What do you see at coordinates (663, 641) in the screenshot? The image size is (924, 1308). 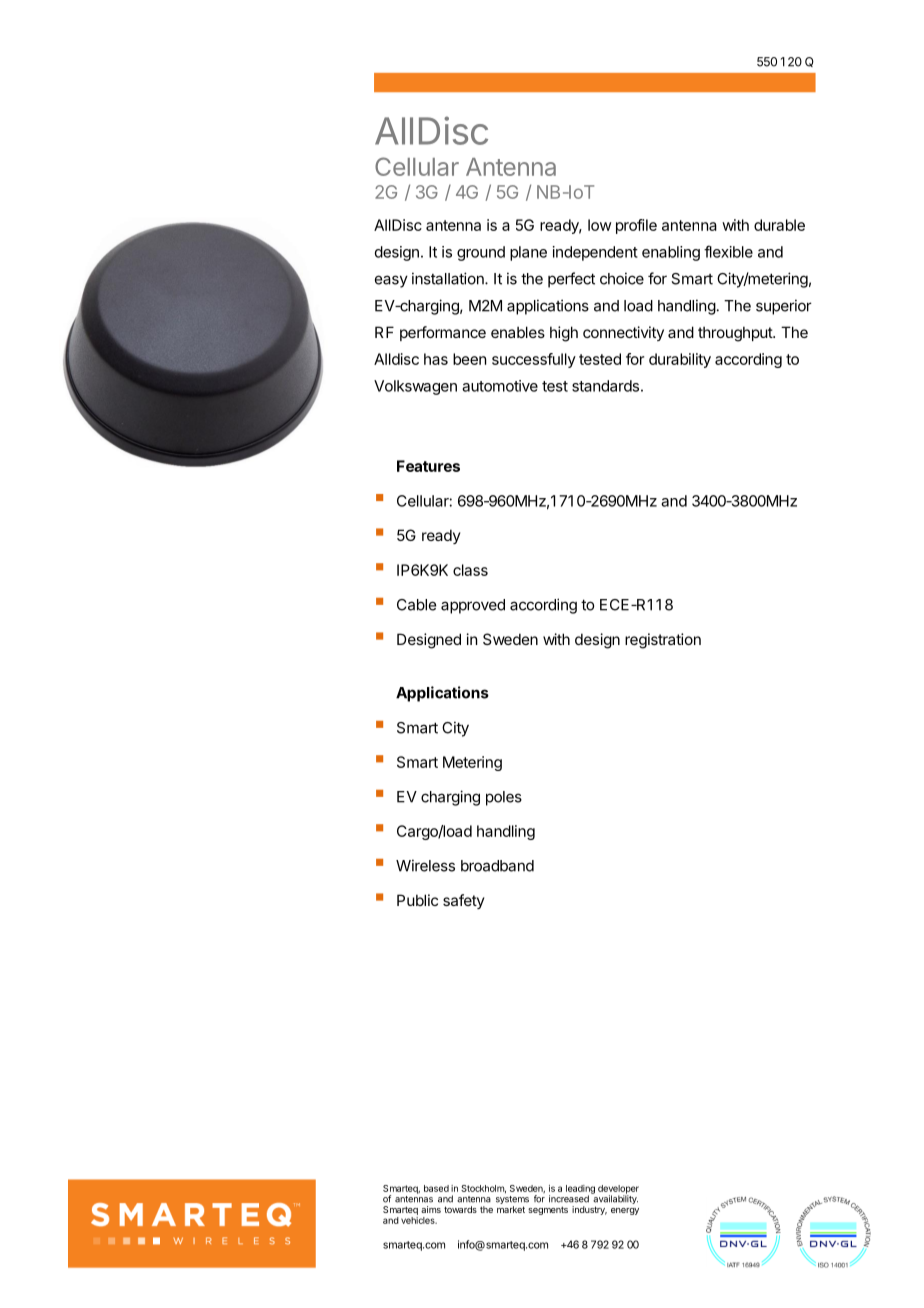 I see `registration` at bounding box center [663, 641].
